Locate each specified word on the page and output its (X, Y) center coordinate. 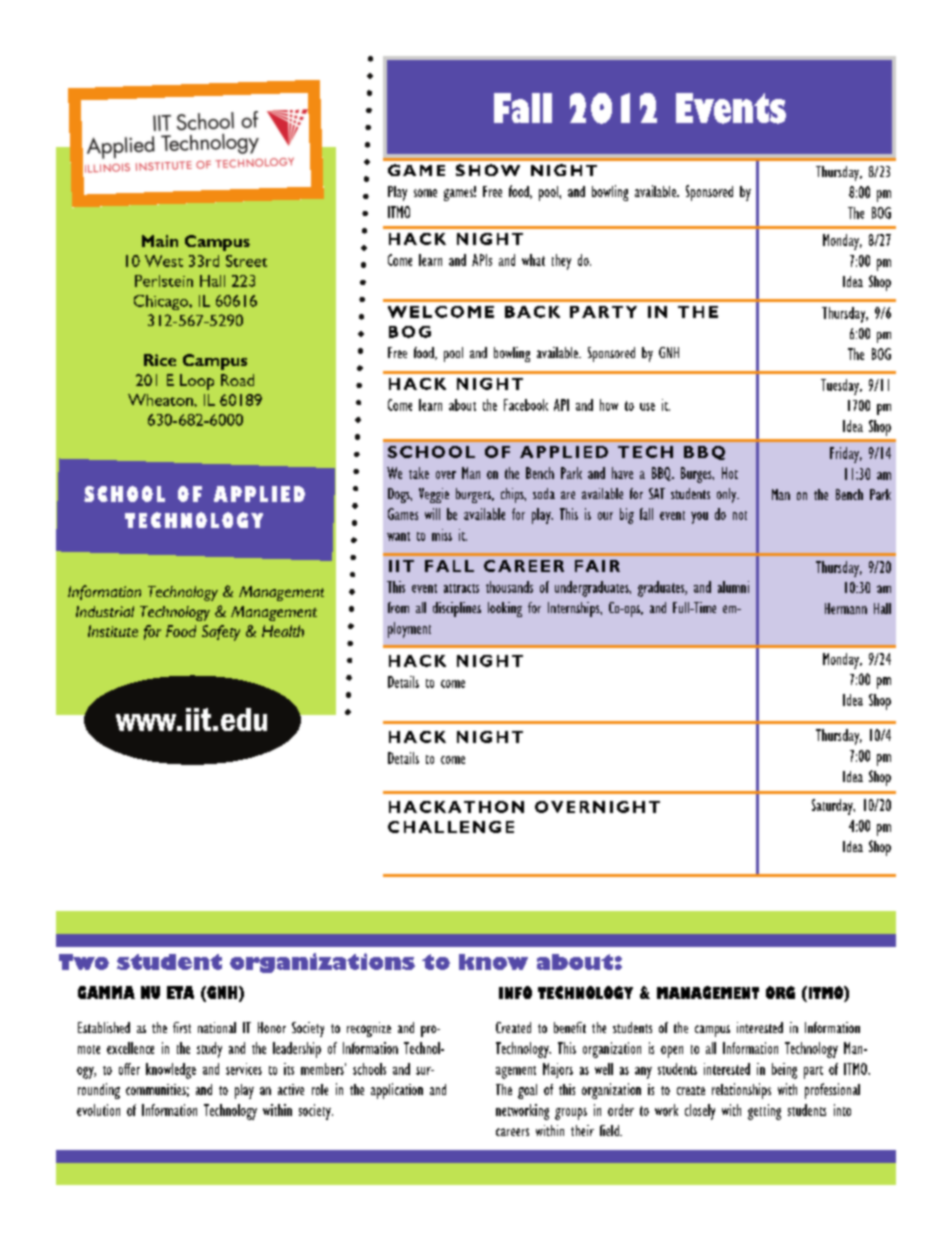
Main (160, 241)
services (244, 1069)
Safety (221, 633)
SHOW (488, 170)
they (561, 262)
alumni (733, 587)
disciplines (457, 609)
